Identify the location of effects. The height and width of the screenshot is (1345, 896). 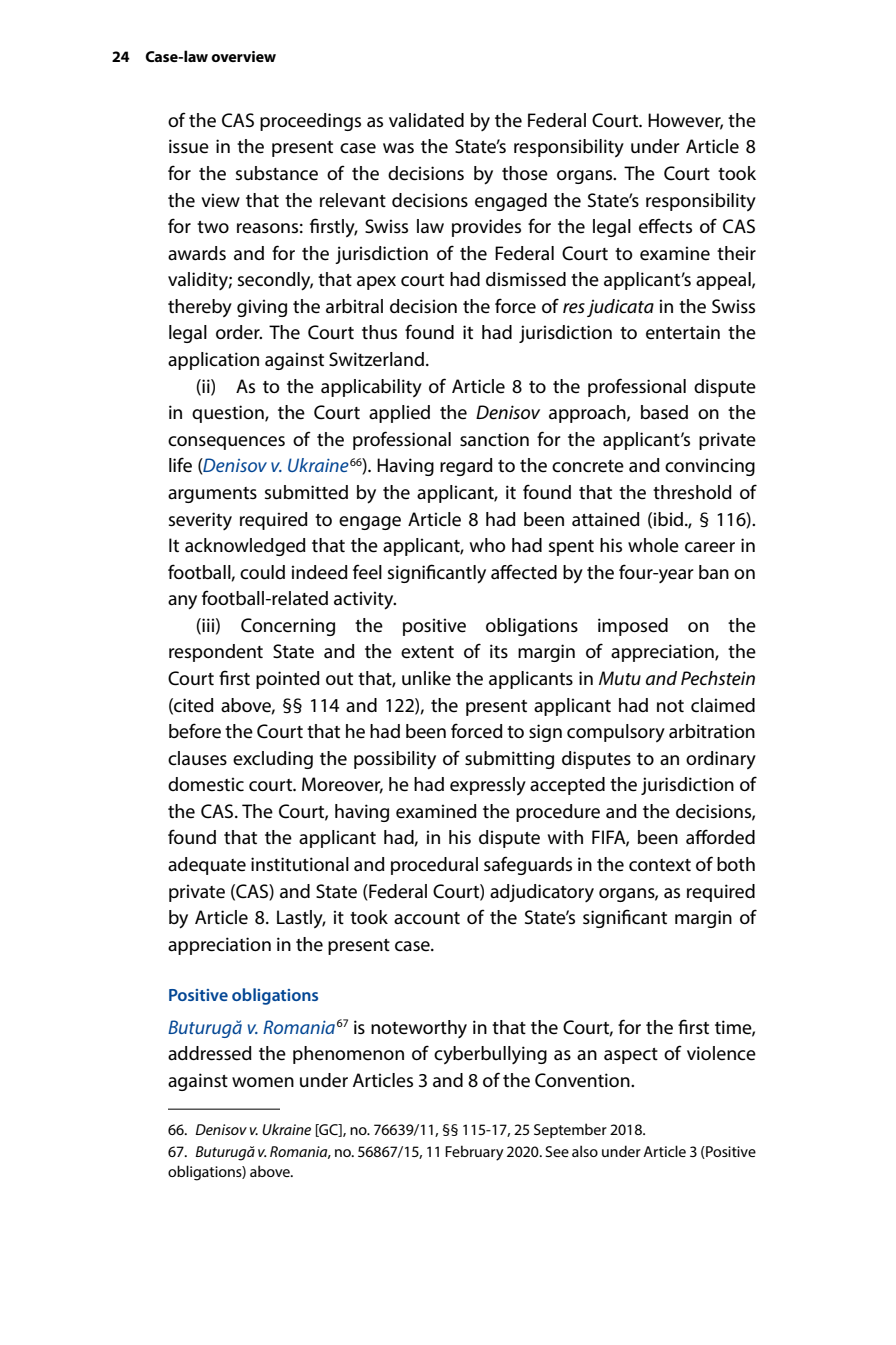
(665, 226).
